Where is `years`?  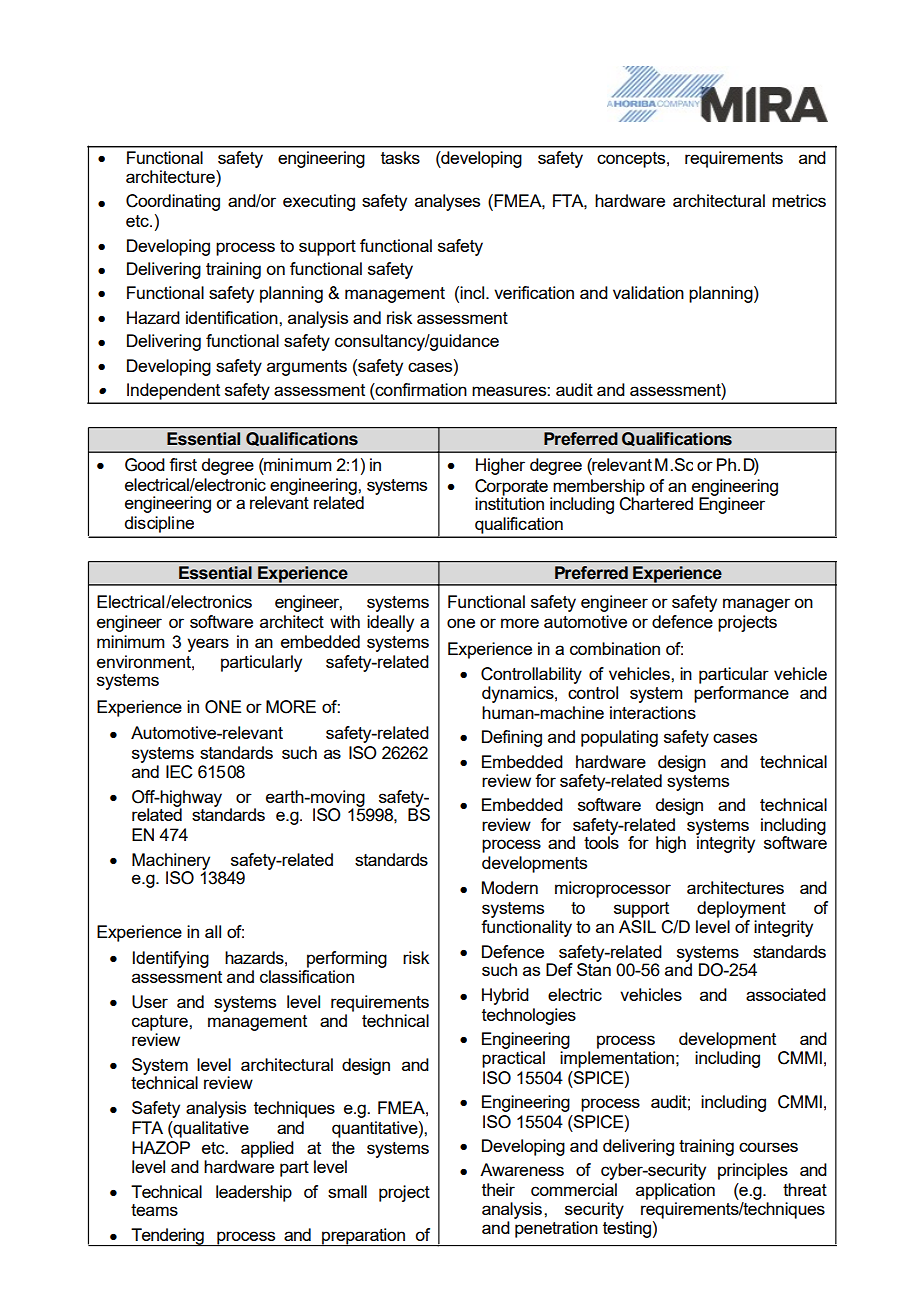
years is located at coordinates (208, 645).
